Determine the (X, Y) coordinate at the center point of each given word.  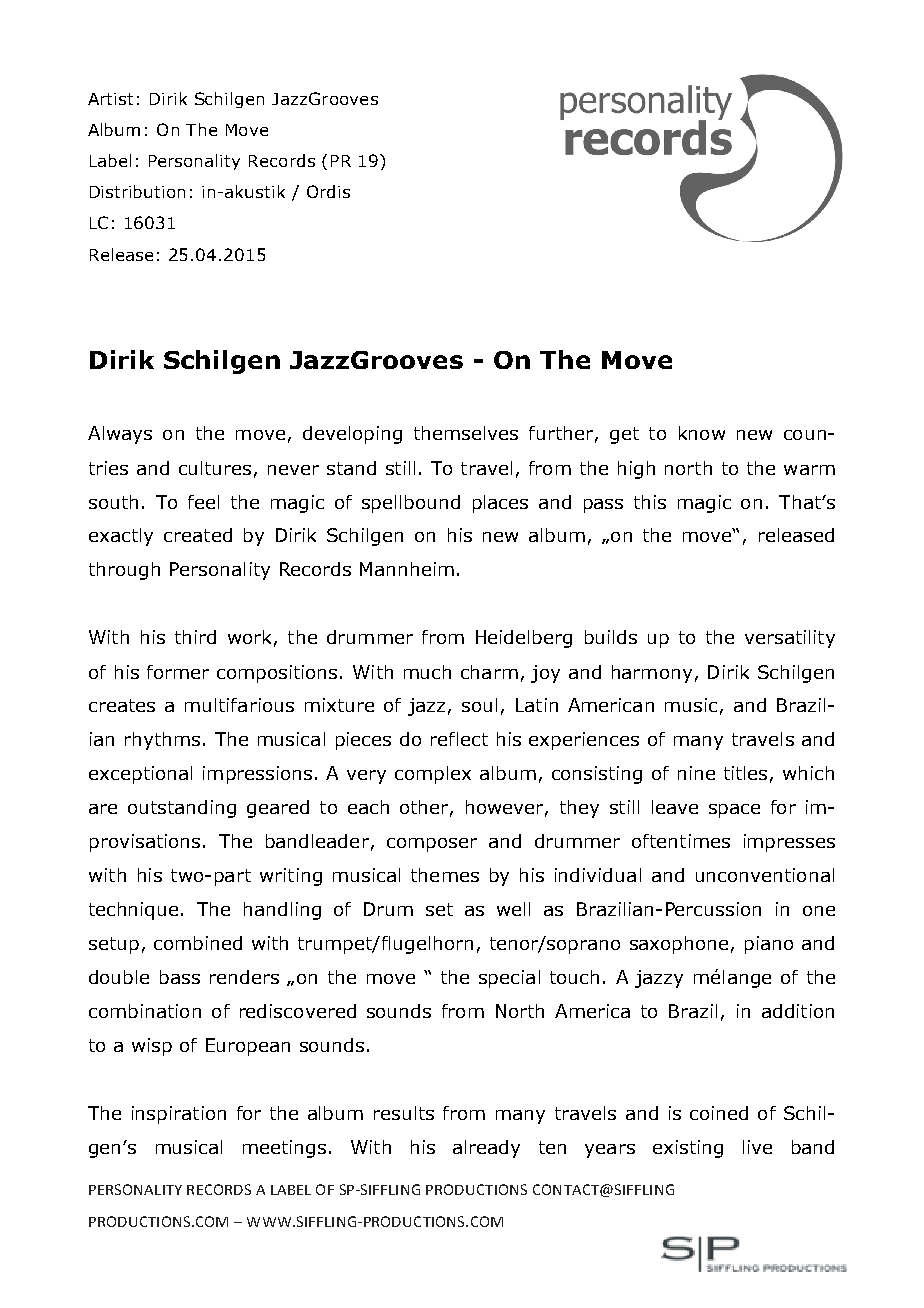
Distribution (137, 191)
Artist (110, 99)
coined (719, 1113)
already (486, 1149)
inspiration (179, 1115)
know (702, 433)
